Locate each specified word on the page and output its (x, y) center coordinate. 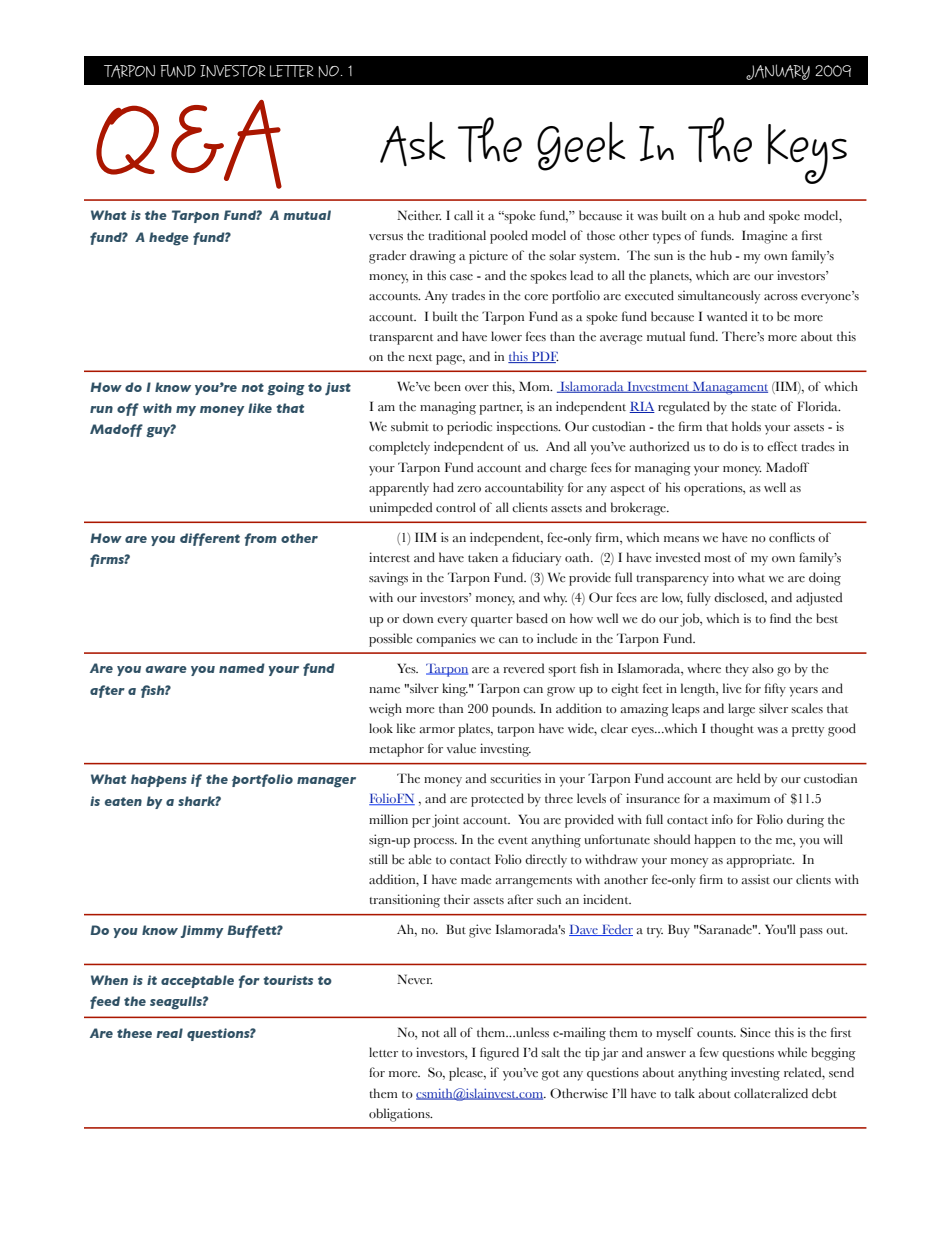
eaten (123, 801)
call (463, 215)
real (170, 1033)
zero (469, 489)
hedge (169, 239)
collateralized (771, 1093)
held (748, 778)
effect (782, 446)
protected (497, 800)
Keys (807, 154)
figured (499, 1054)
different (210, 539)
